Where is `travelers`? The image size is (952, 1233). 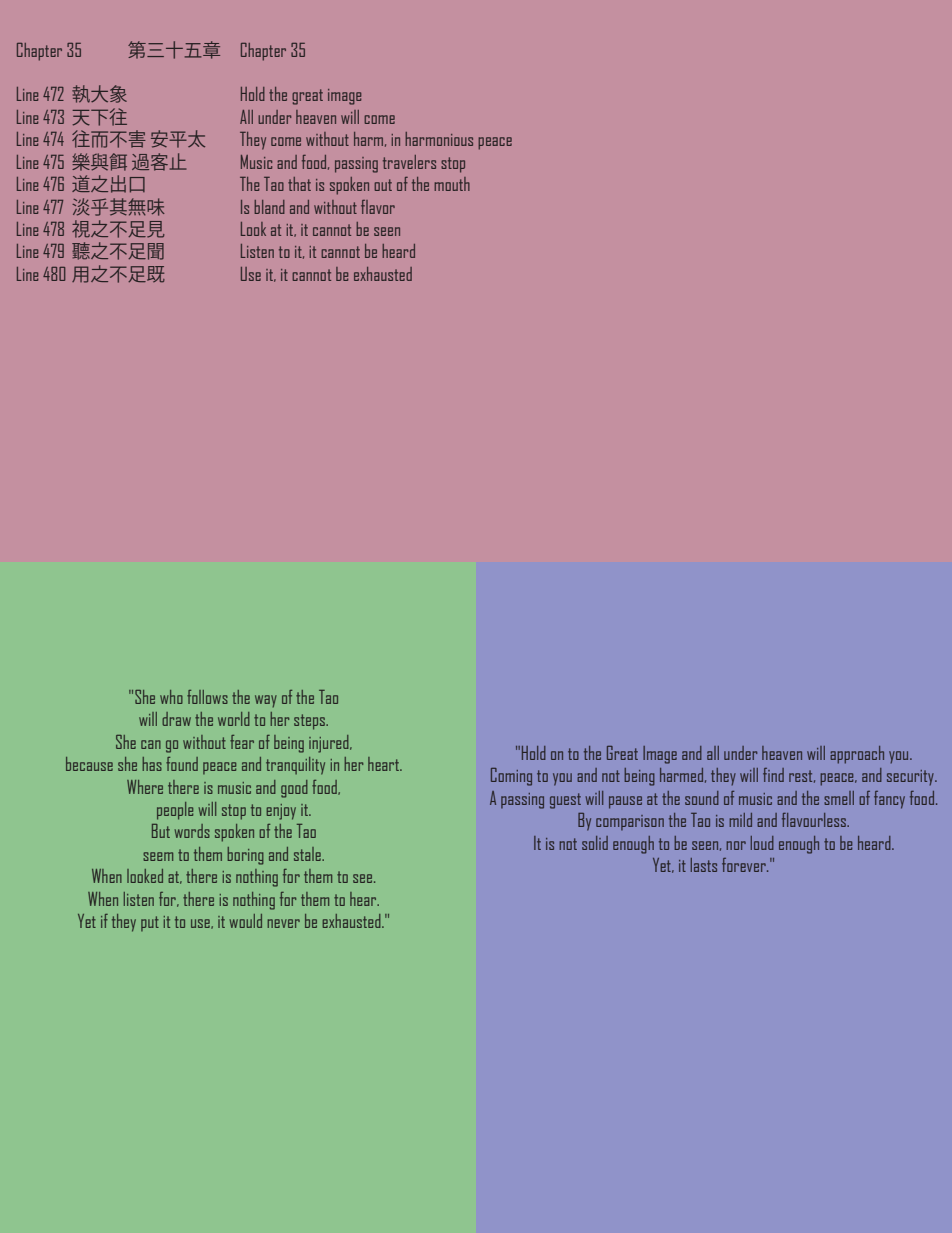
travelers is located at coordinates (409, 162).
